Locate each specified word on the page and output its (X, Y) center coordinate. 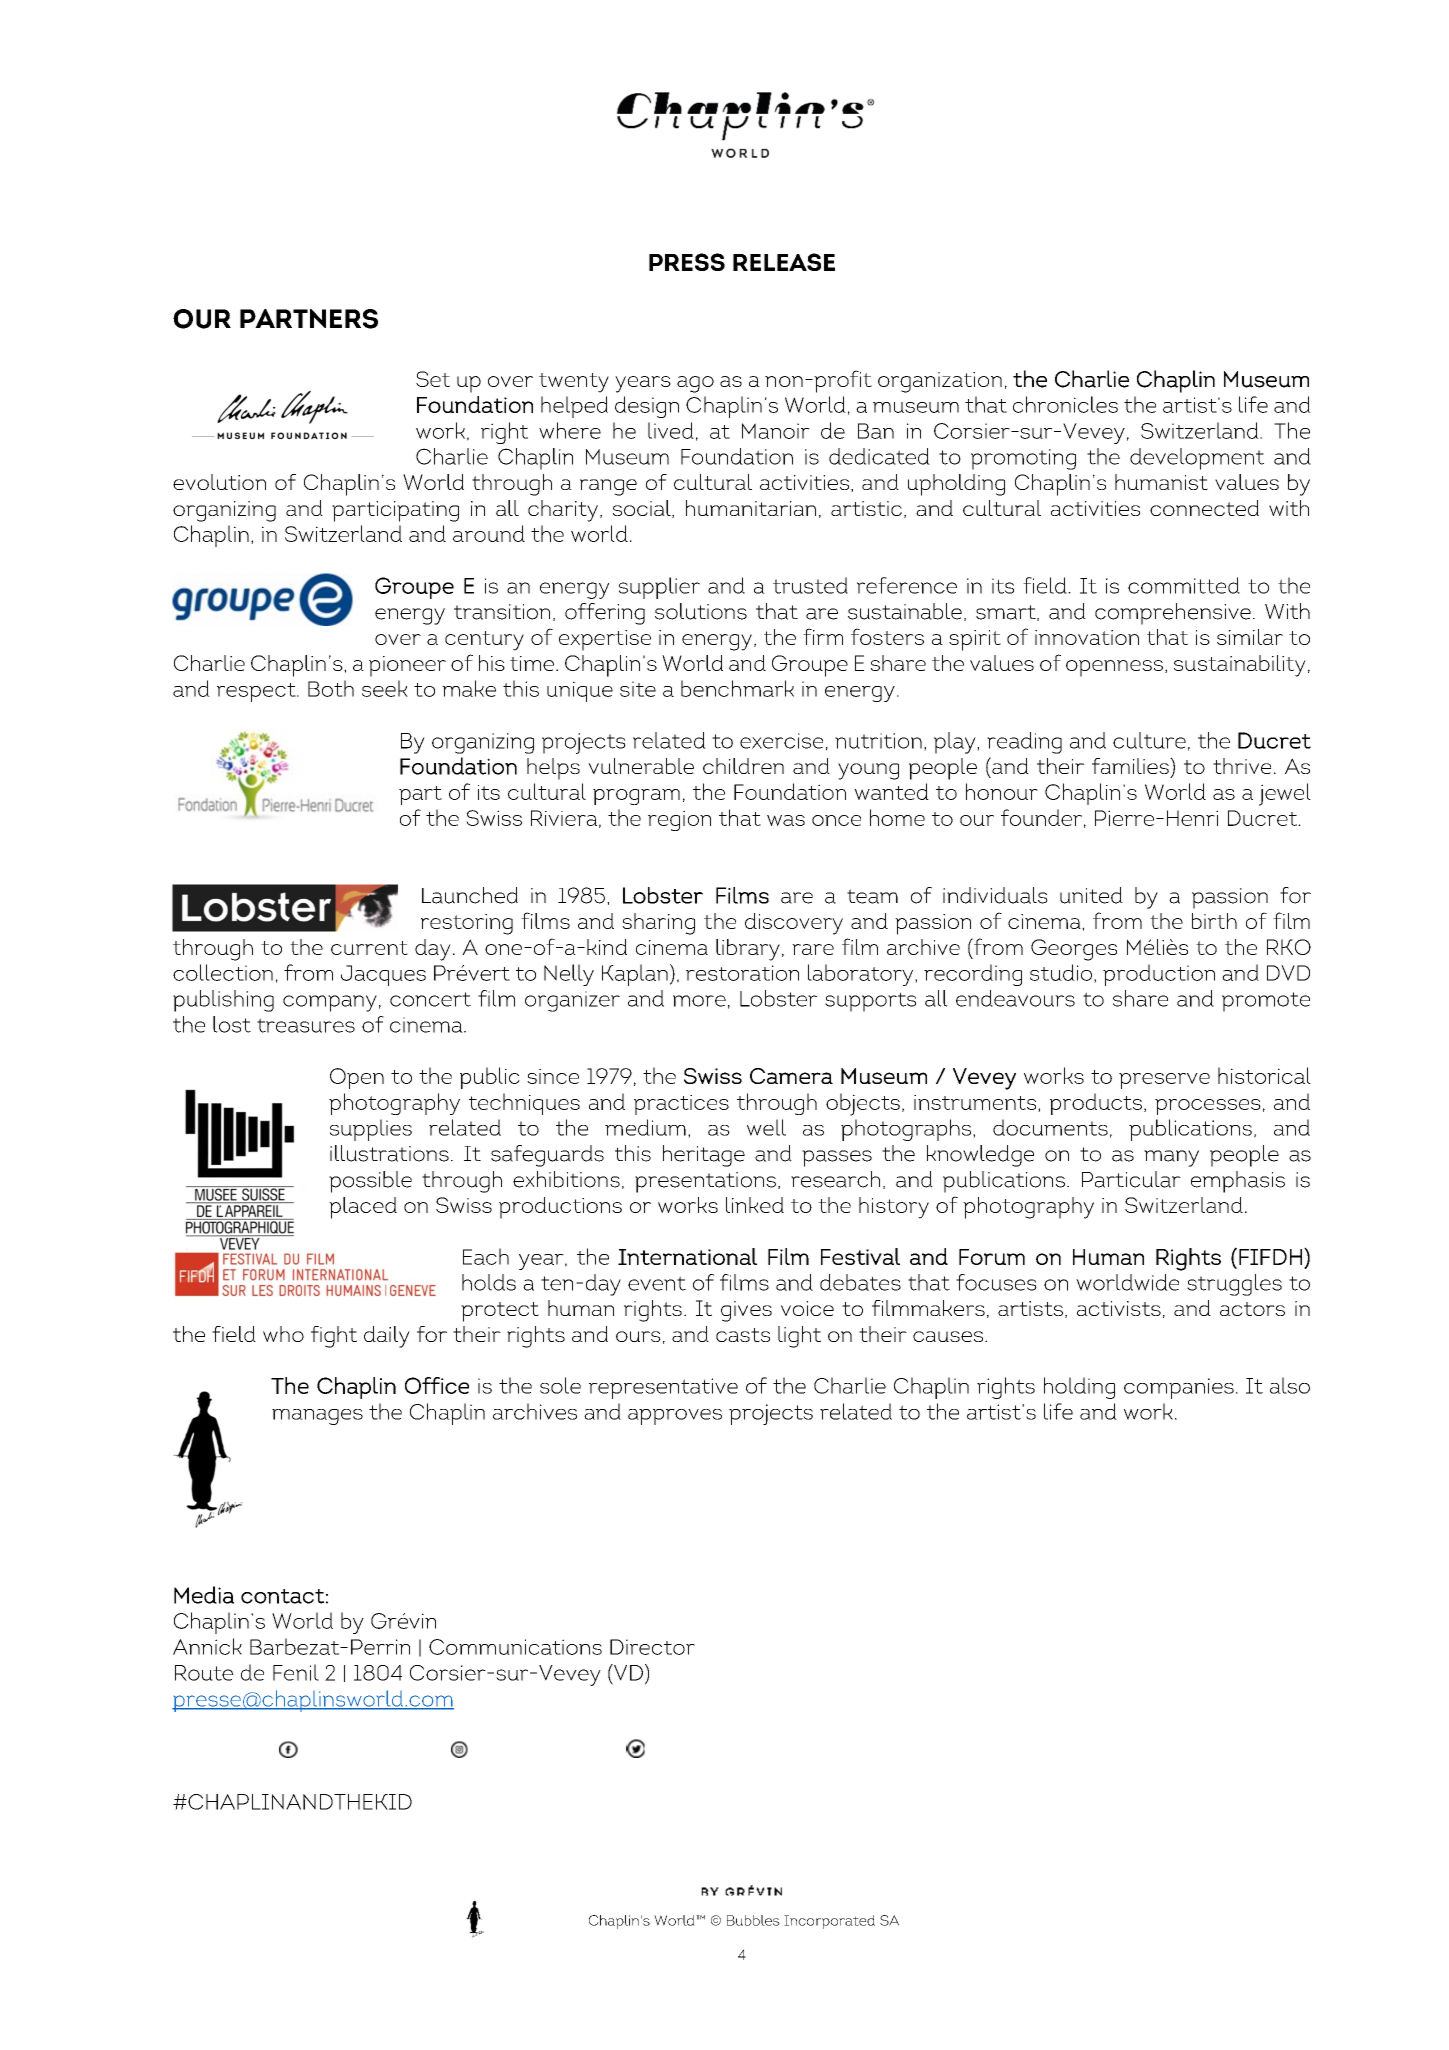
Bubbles (753, 1920)
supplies (371, 1130)
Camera (791, 1076)
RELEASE (784, 262)
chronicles (1065, 404)
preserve (1164, 1081)
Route (204, 1673)
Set (433, 379)
